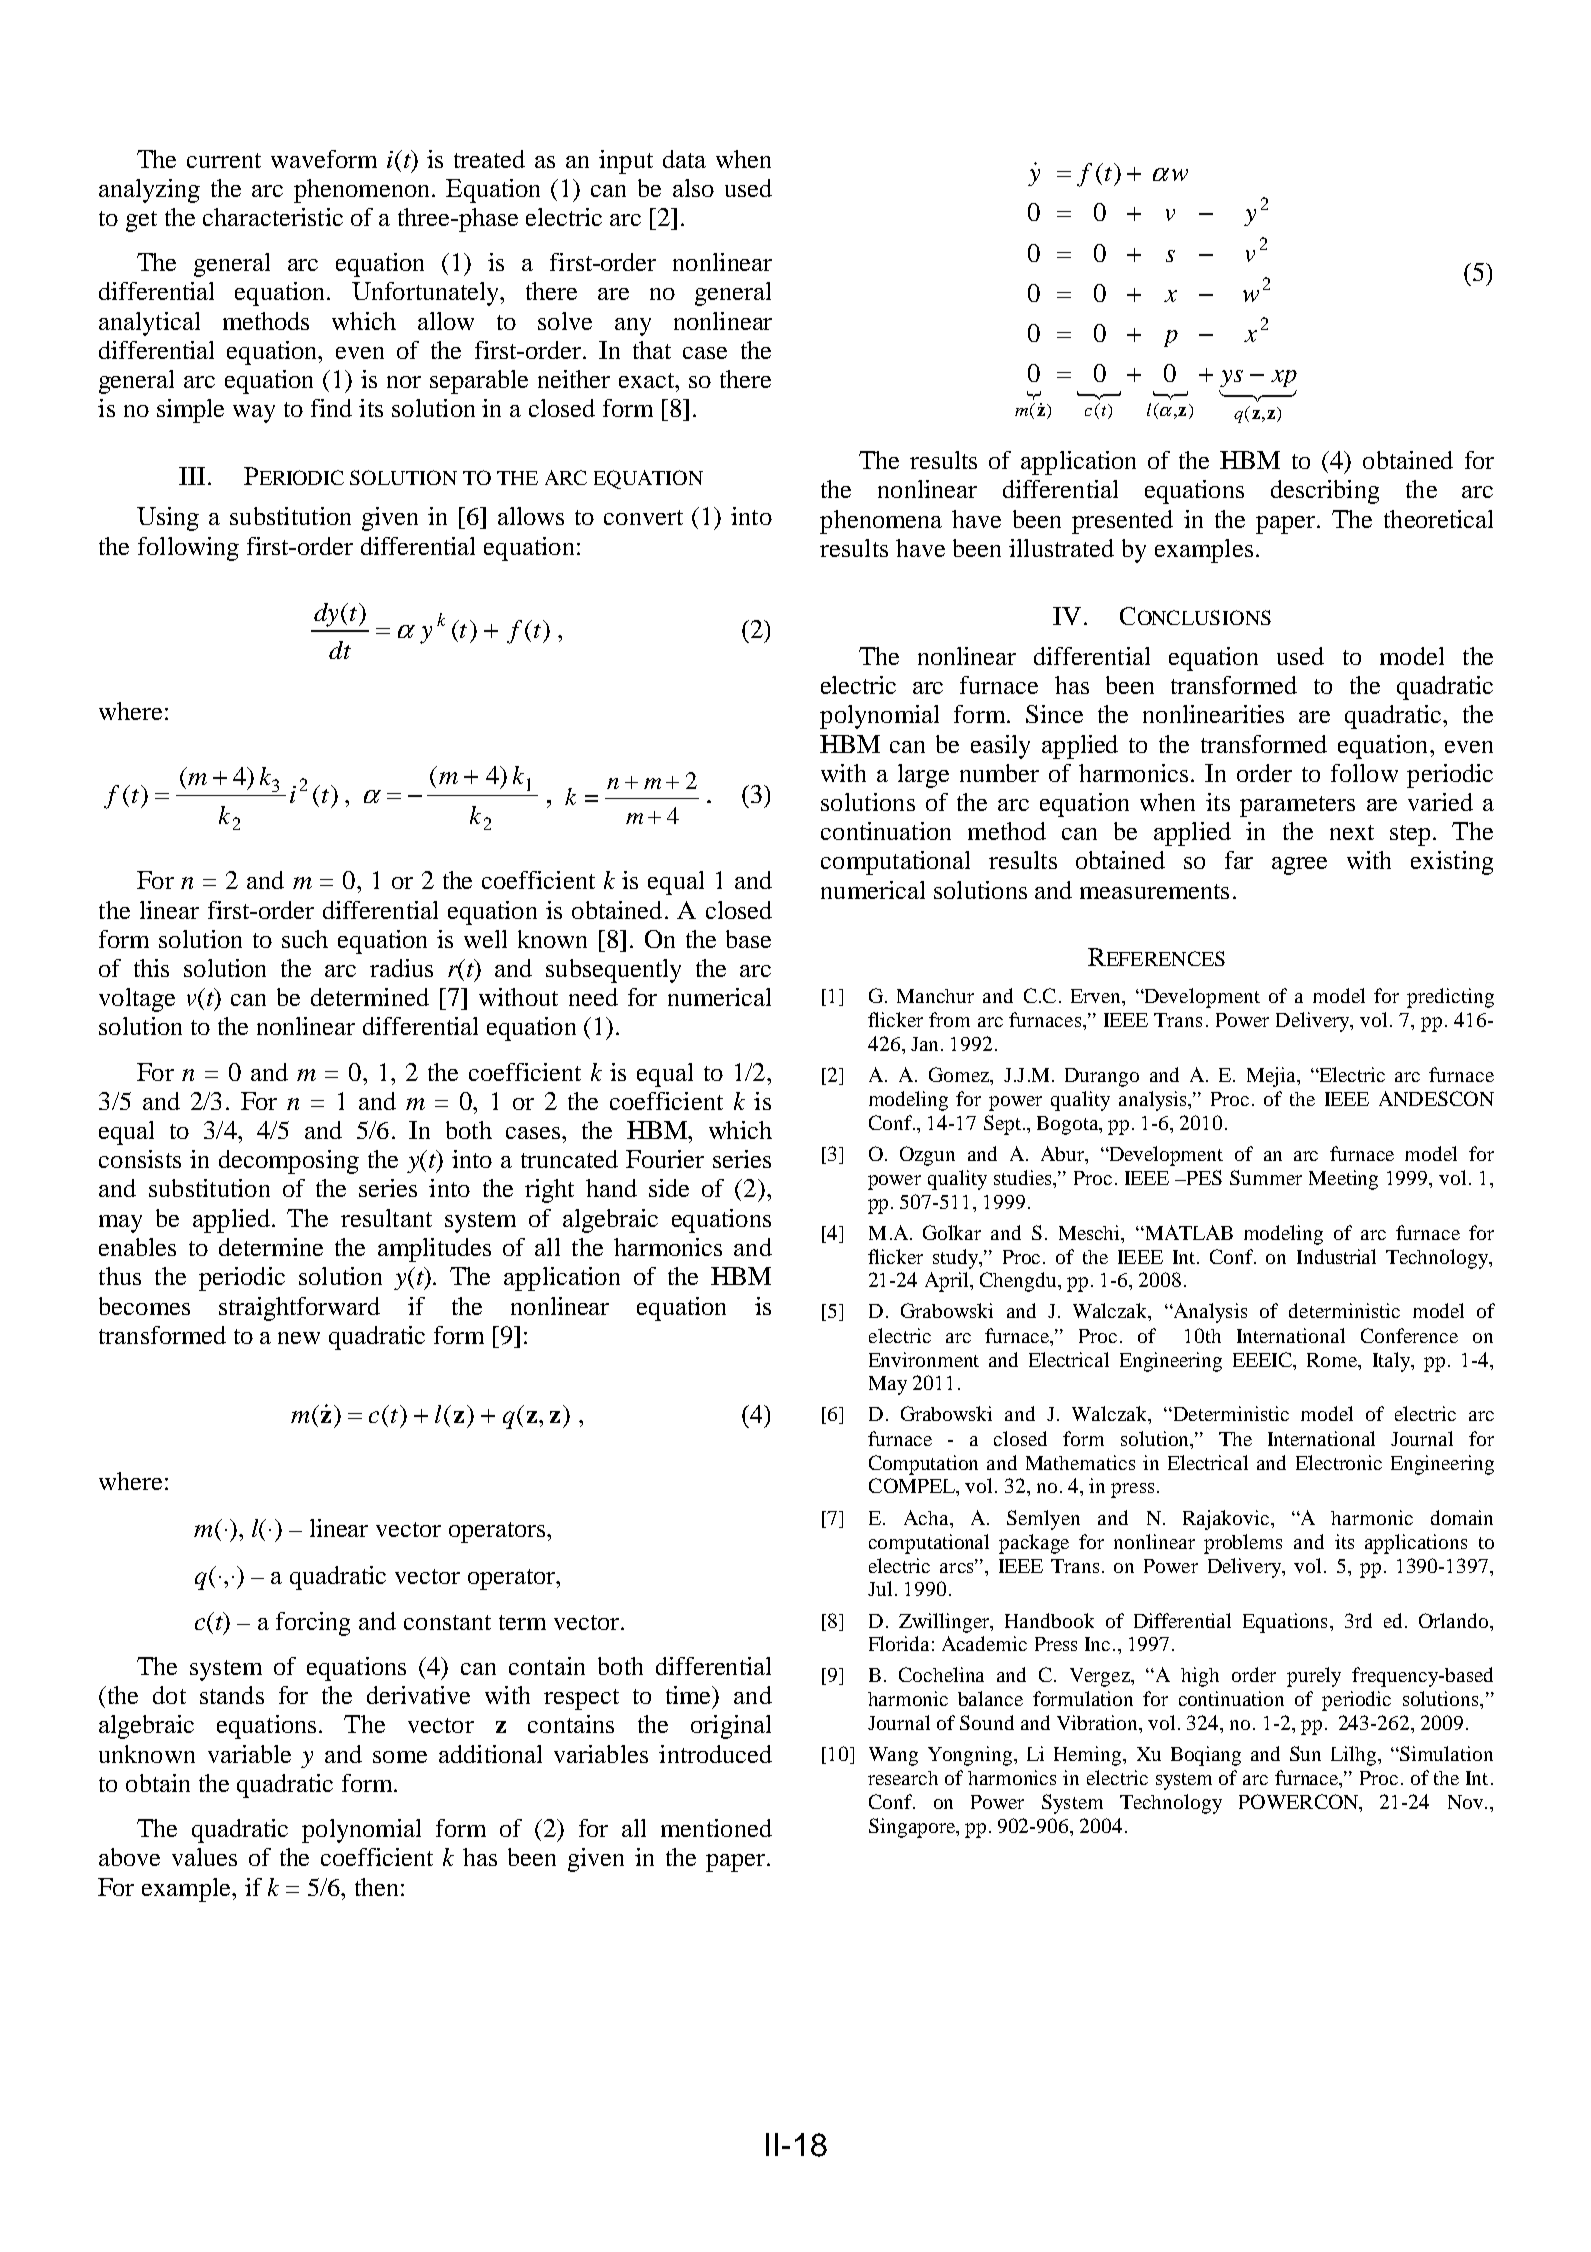 This screenshot has height=2252, width=1591. Describe the element at coordinates (1305, 1753) in the screenshot. I see `Sun` at that location.
